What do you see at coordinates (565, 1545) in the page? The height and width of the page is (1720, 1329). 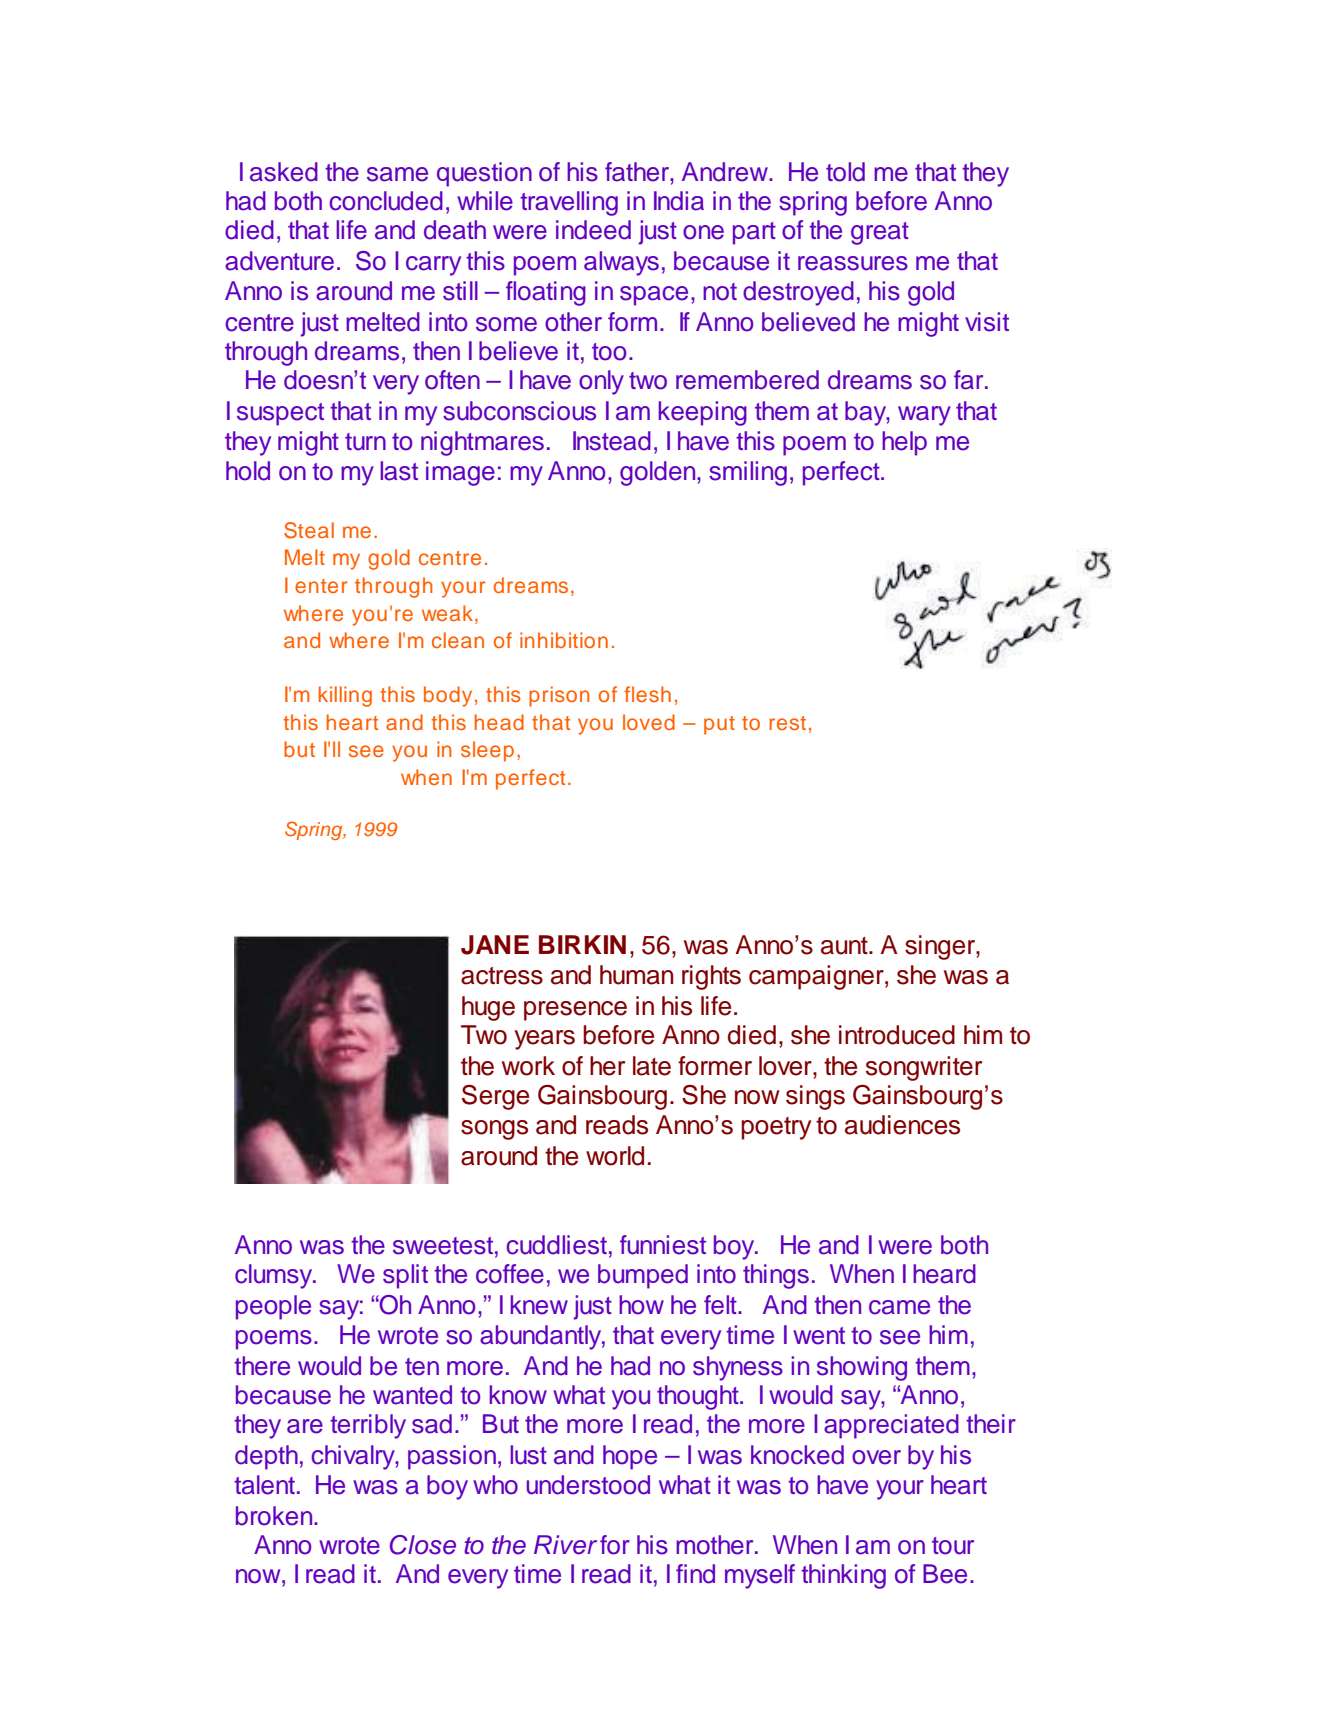 I see `River` at bounding box center [565, 1545].
